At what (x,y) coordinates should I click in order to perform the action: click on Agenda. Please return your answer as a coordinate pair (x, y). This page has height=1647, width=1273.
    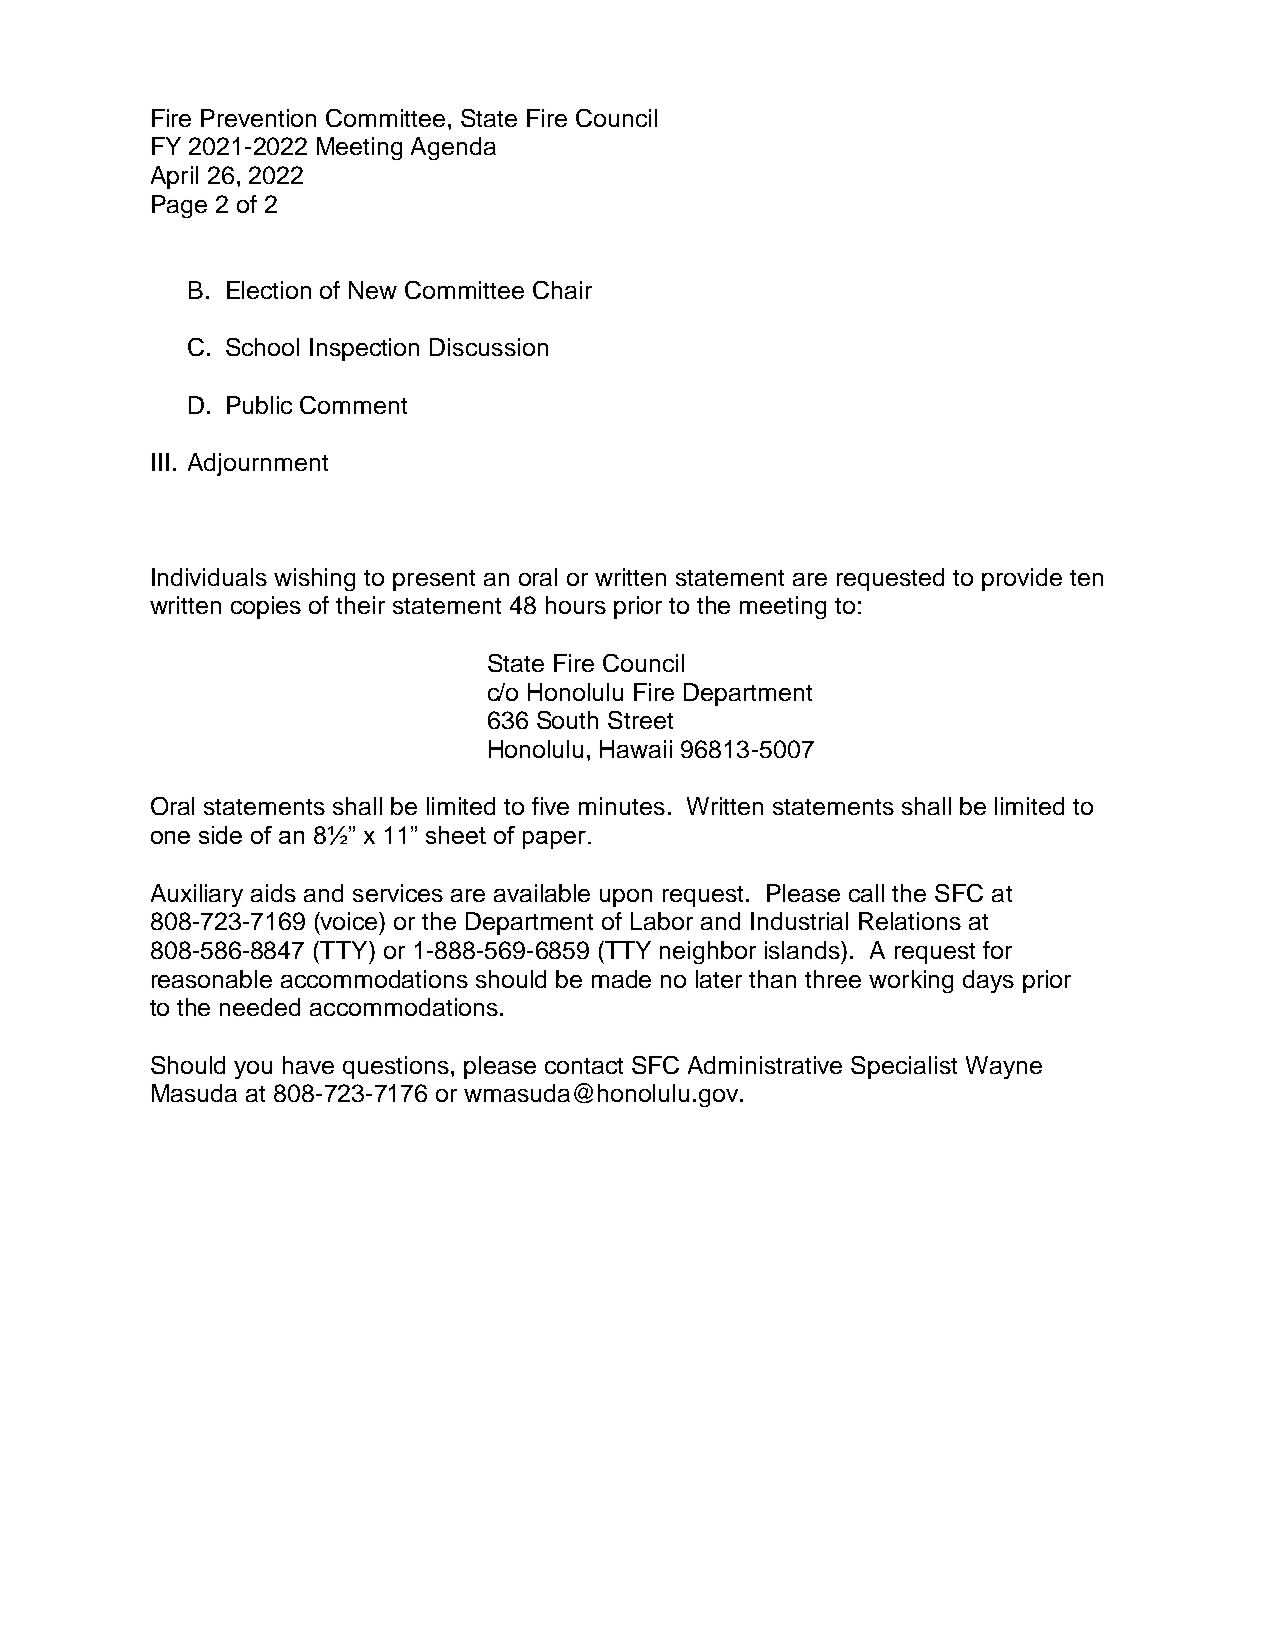
    Looking at the image, I should click on (453, 148).
